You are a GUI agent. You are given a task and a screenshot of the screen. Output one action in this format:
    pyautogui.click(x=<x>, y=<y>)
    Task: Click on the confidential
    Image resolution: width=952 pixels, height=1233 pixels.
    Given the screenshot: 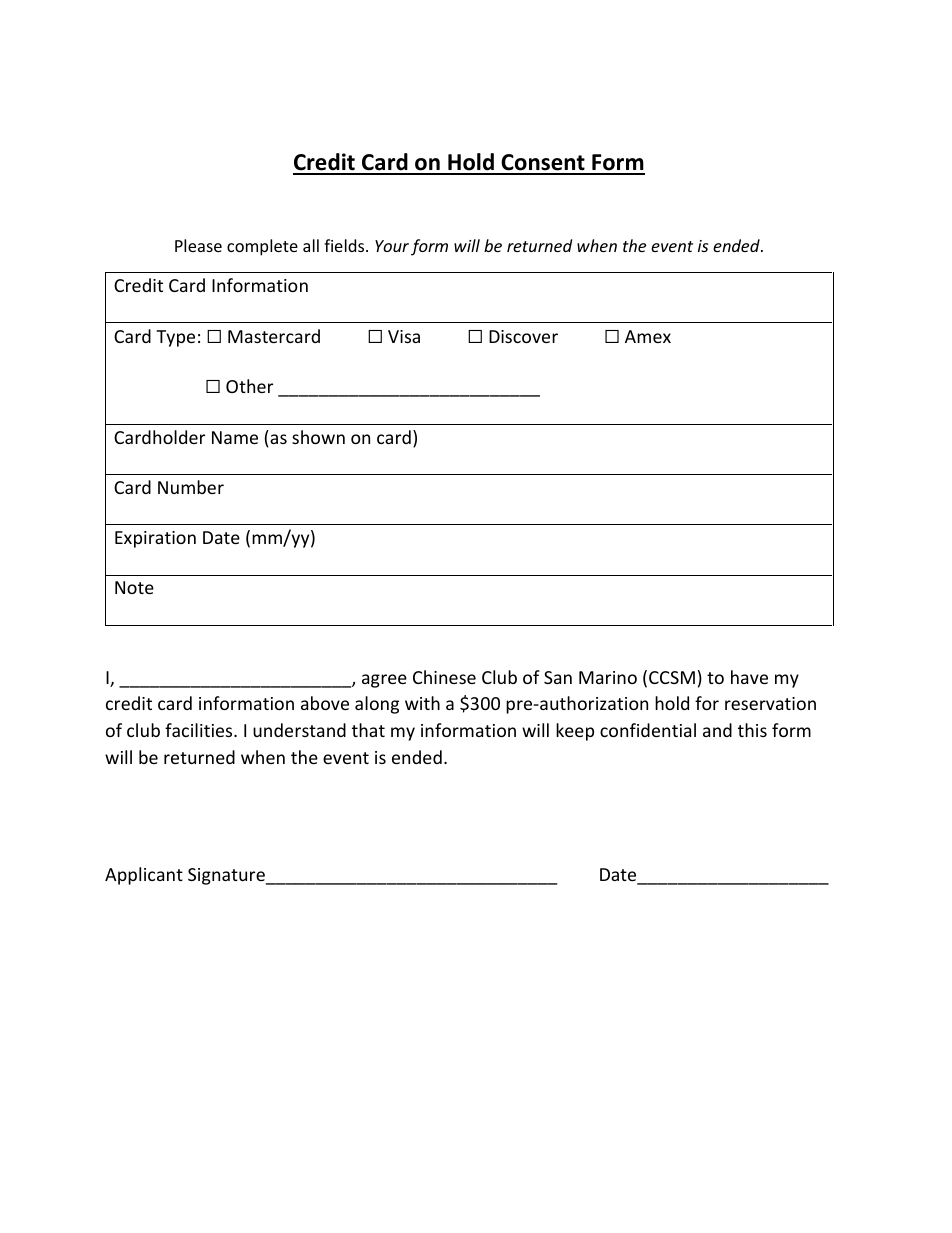 What is the action you would take?
    pyautogui.click(x=648, y=730)
